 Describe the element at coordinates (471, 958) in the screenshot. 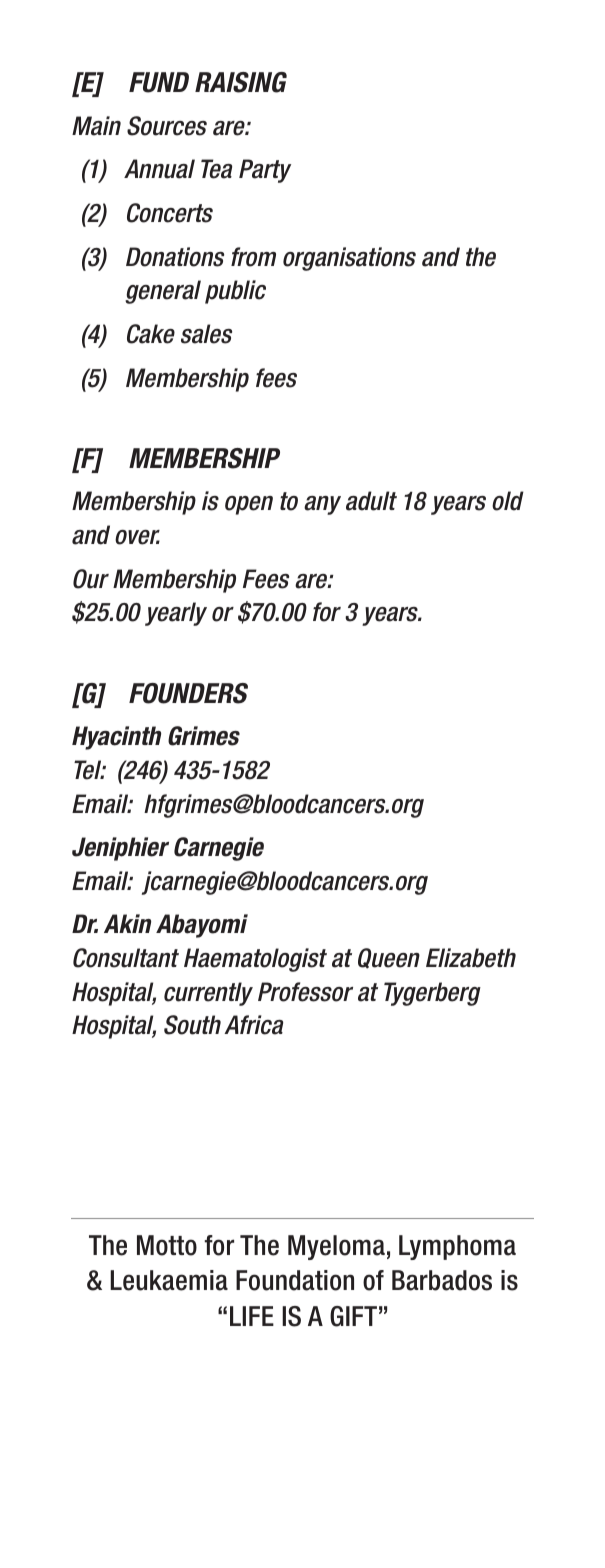

I see `Elizabeth` at that location.
